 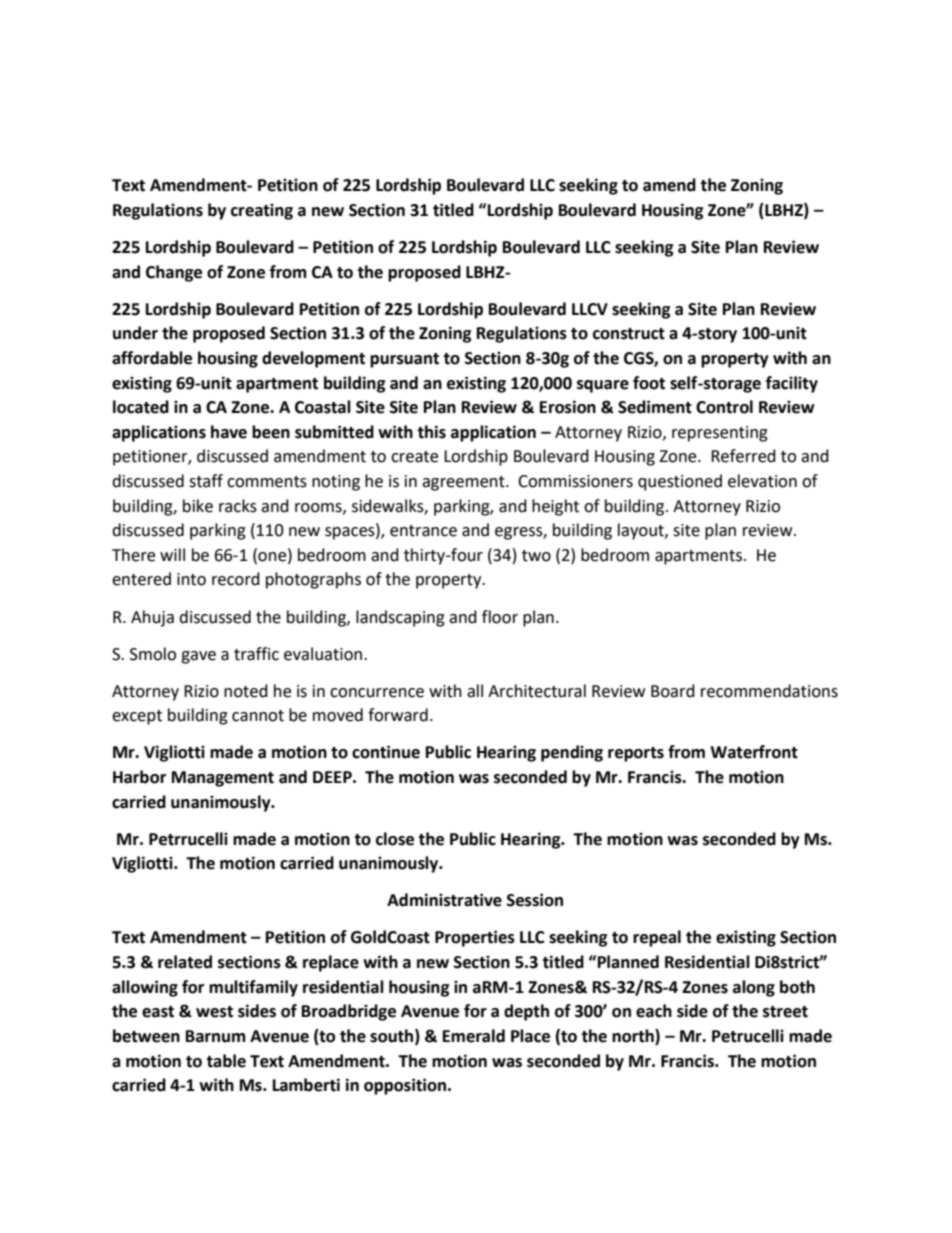 I want to click on gave, so click(x=198, y=657).
